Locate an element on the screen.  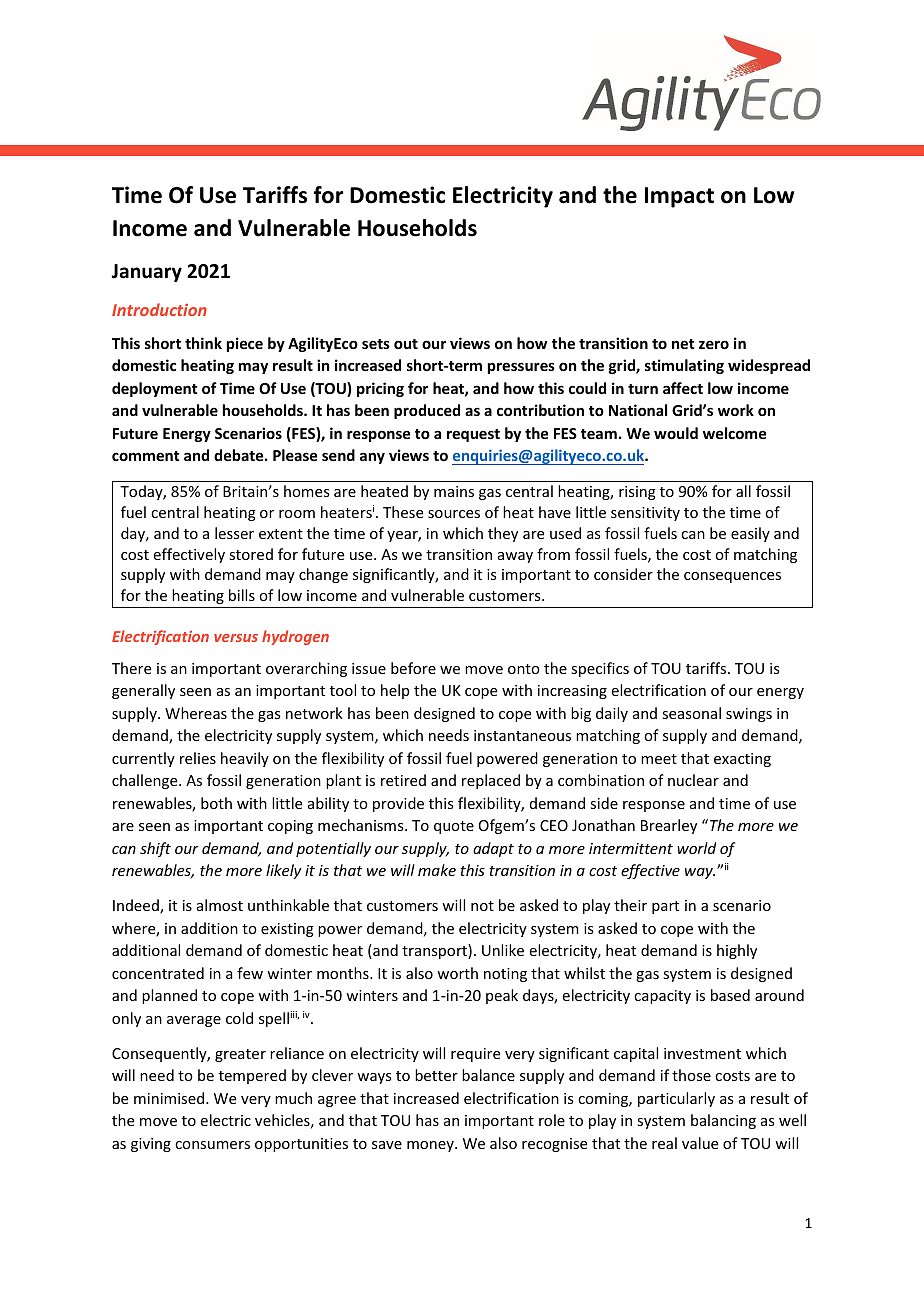
consumers is located at coordinates (212, 1145).
